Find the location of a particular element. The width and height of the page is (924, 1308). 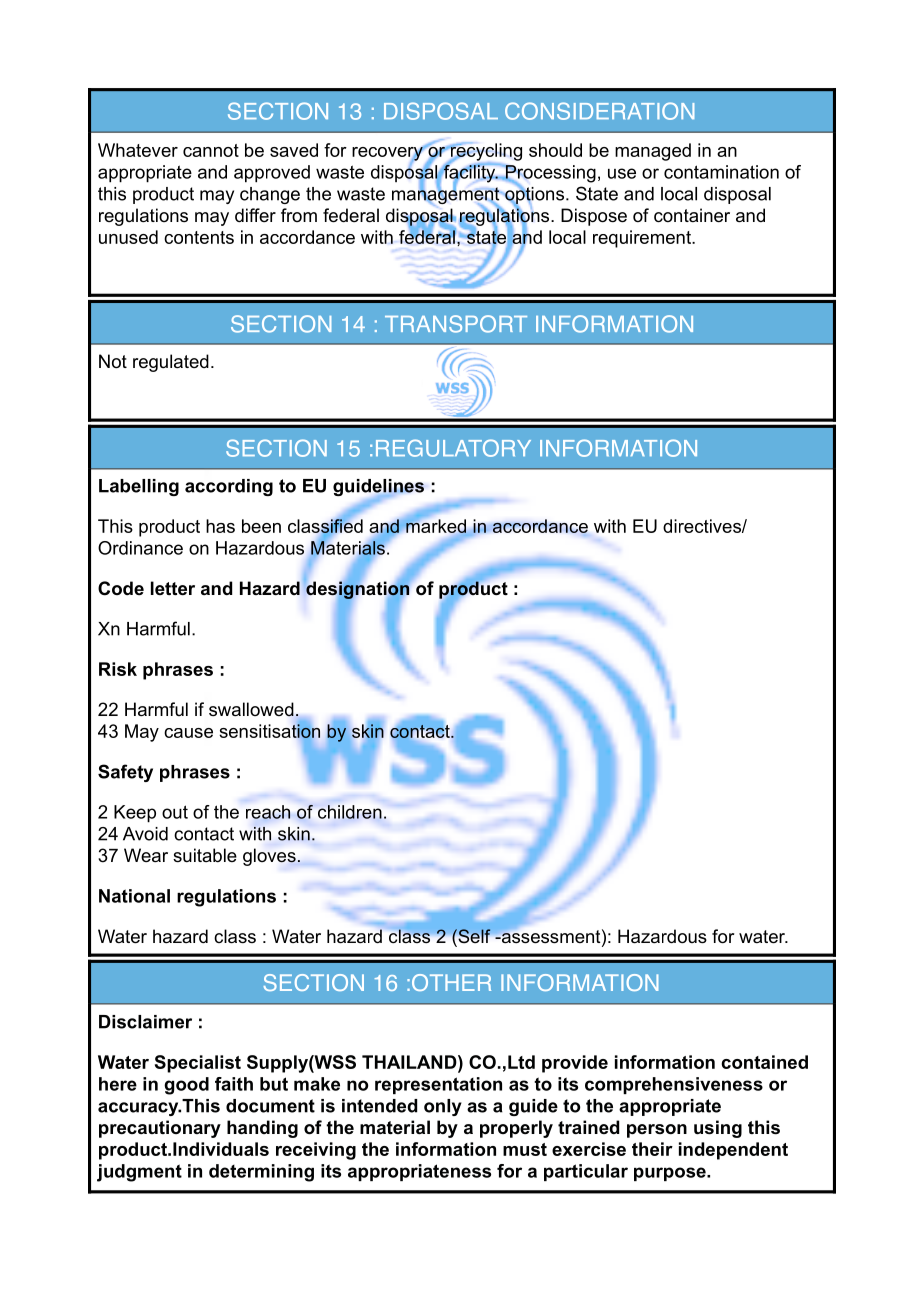

designation is located at coordinates (357, 590).
